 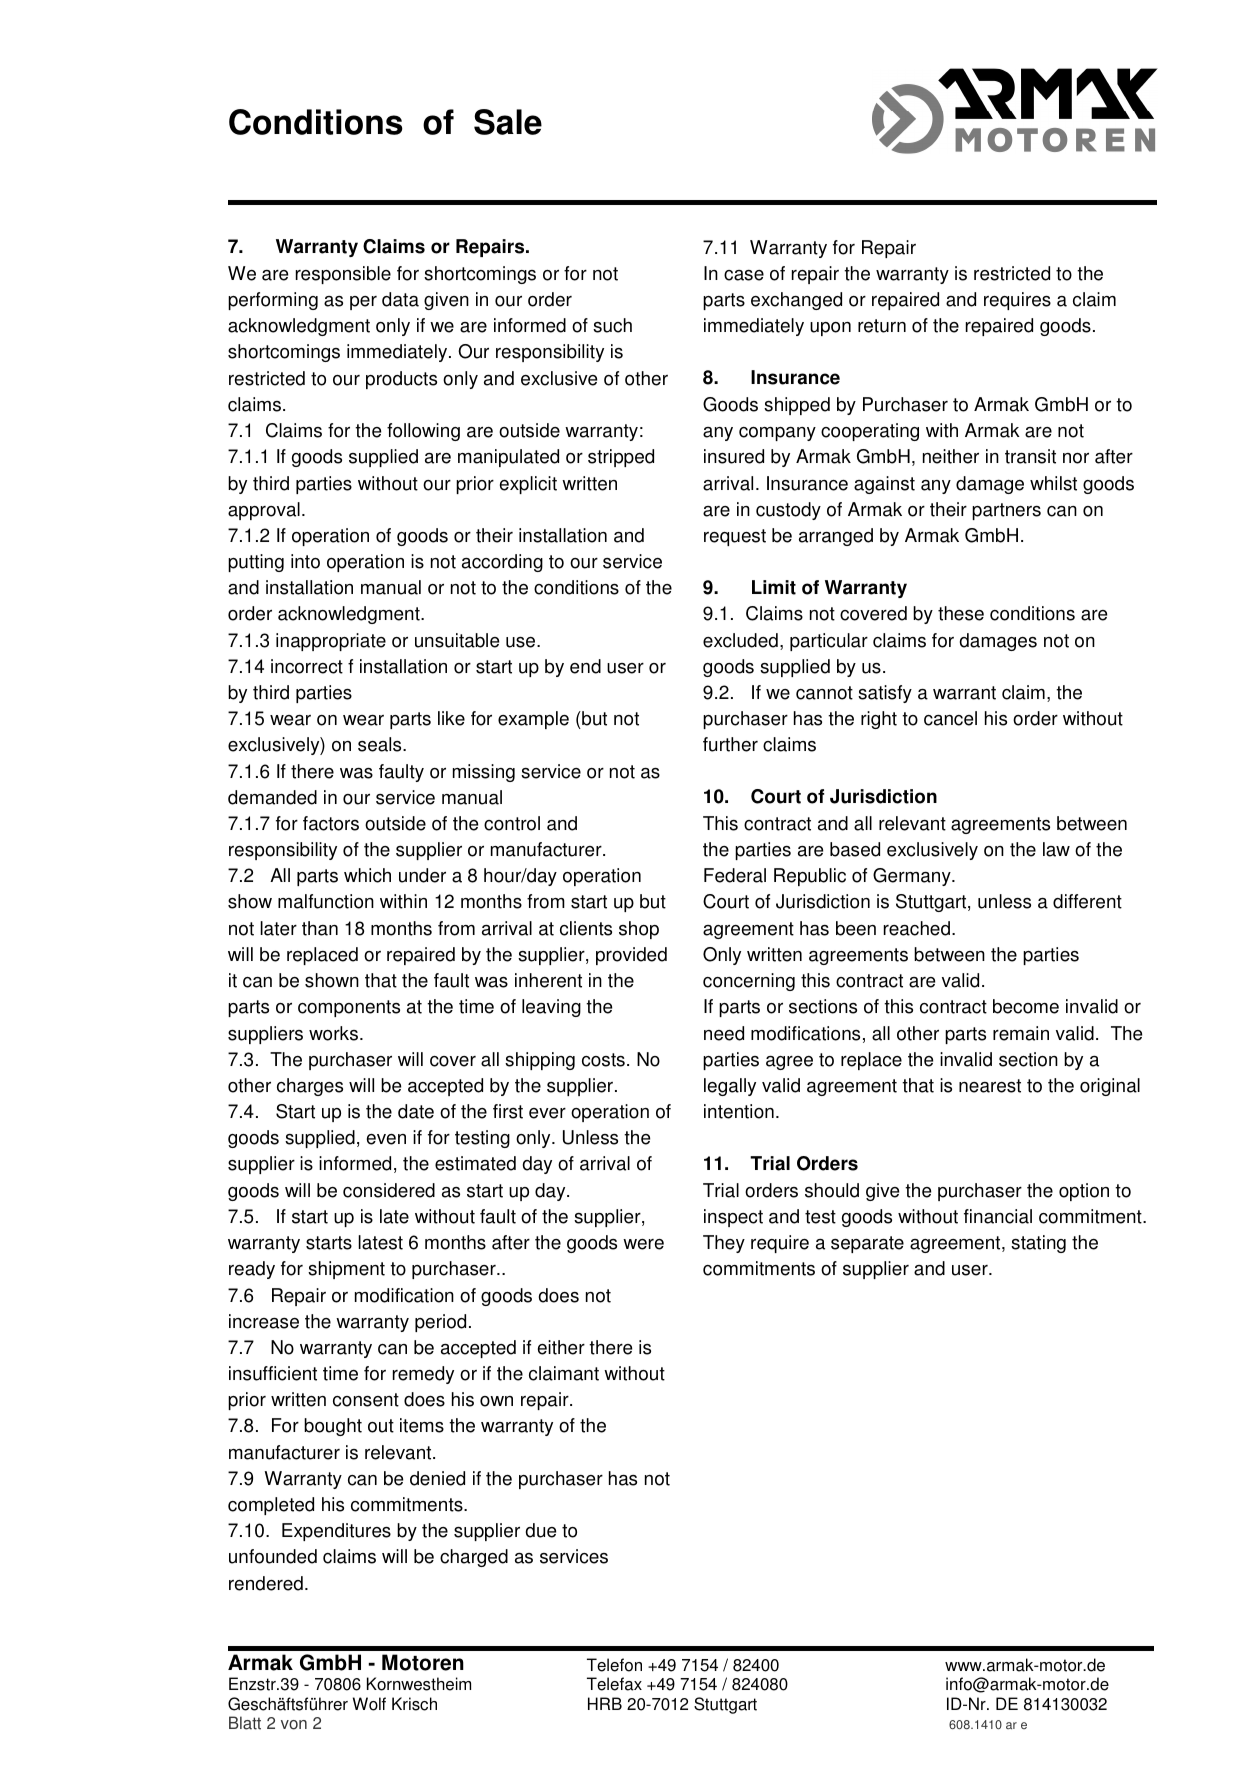 What do you see at coordinates (614, 1665) in the screenshot?
I see `Telefon` at bounding box center [614, 1665].
